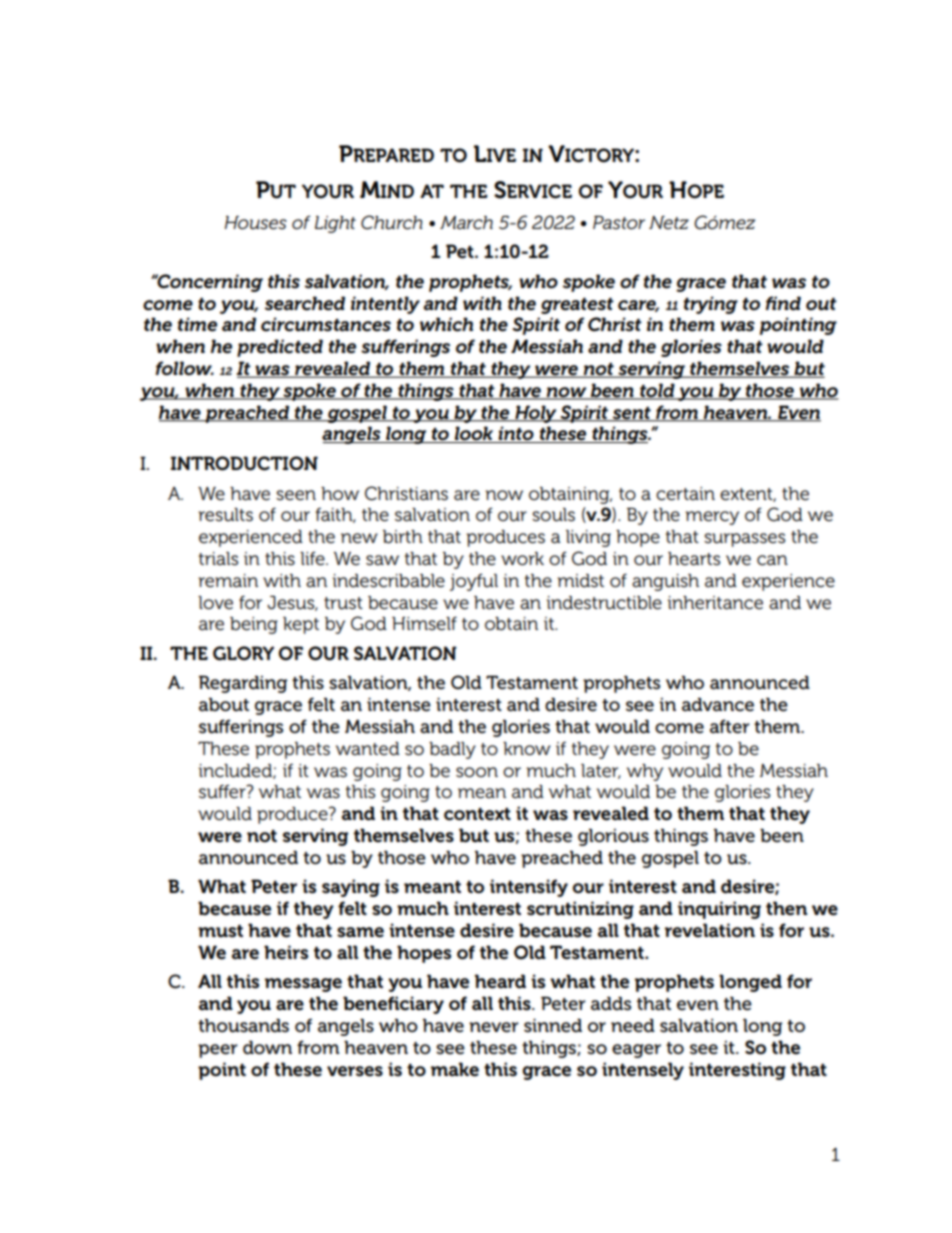 This document has height=1233, width=952. Describe the element at coordinates (243, 653) in the document. I see `GLORY` at that location.
